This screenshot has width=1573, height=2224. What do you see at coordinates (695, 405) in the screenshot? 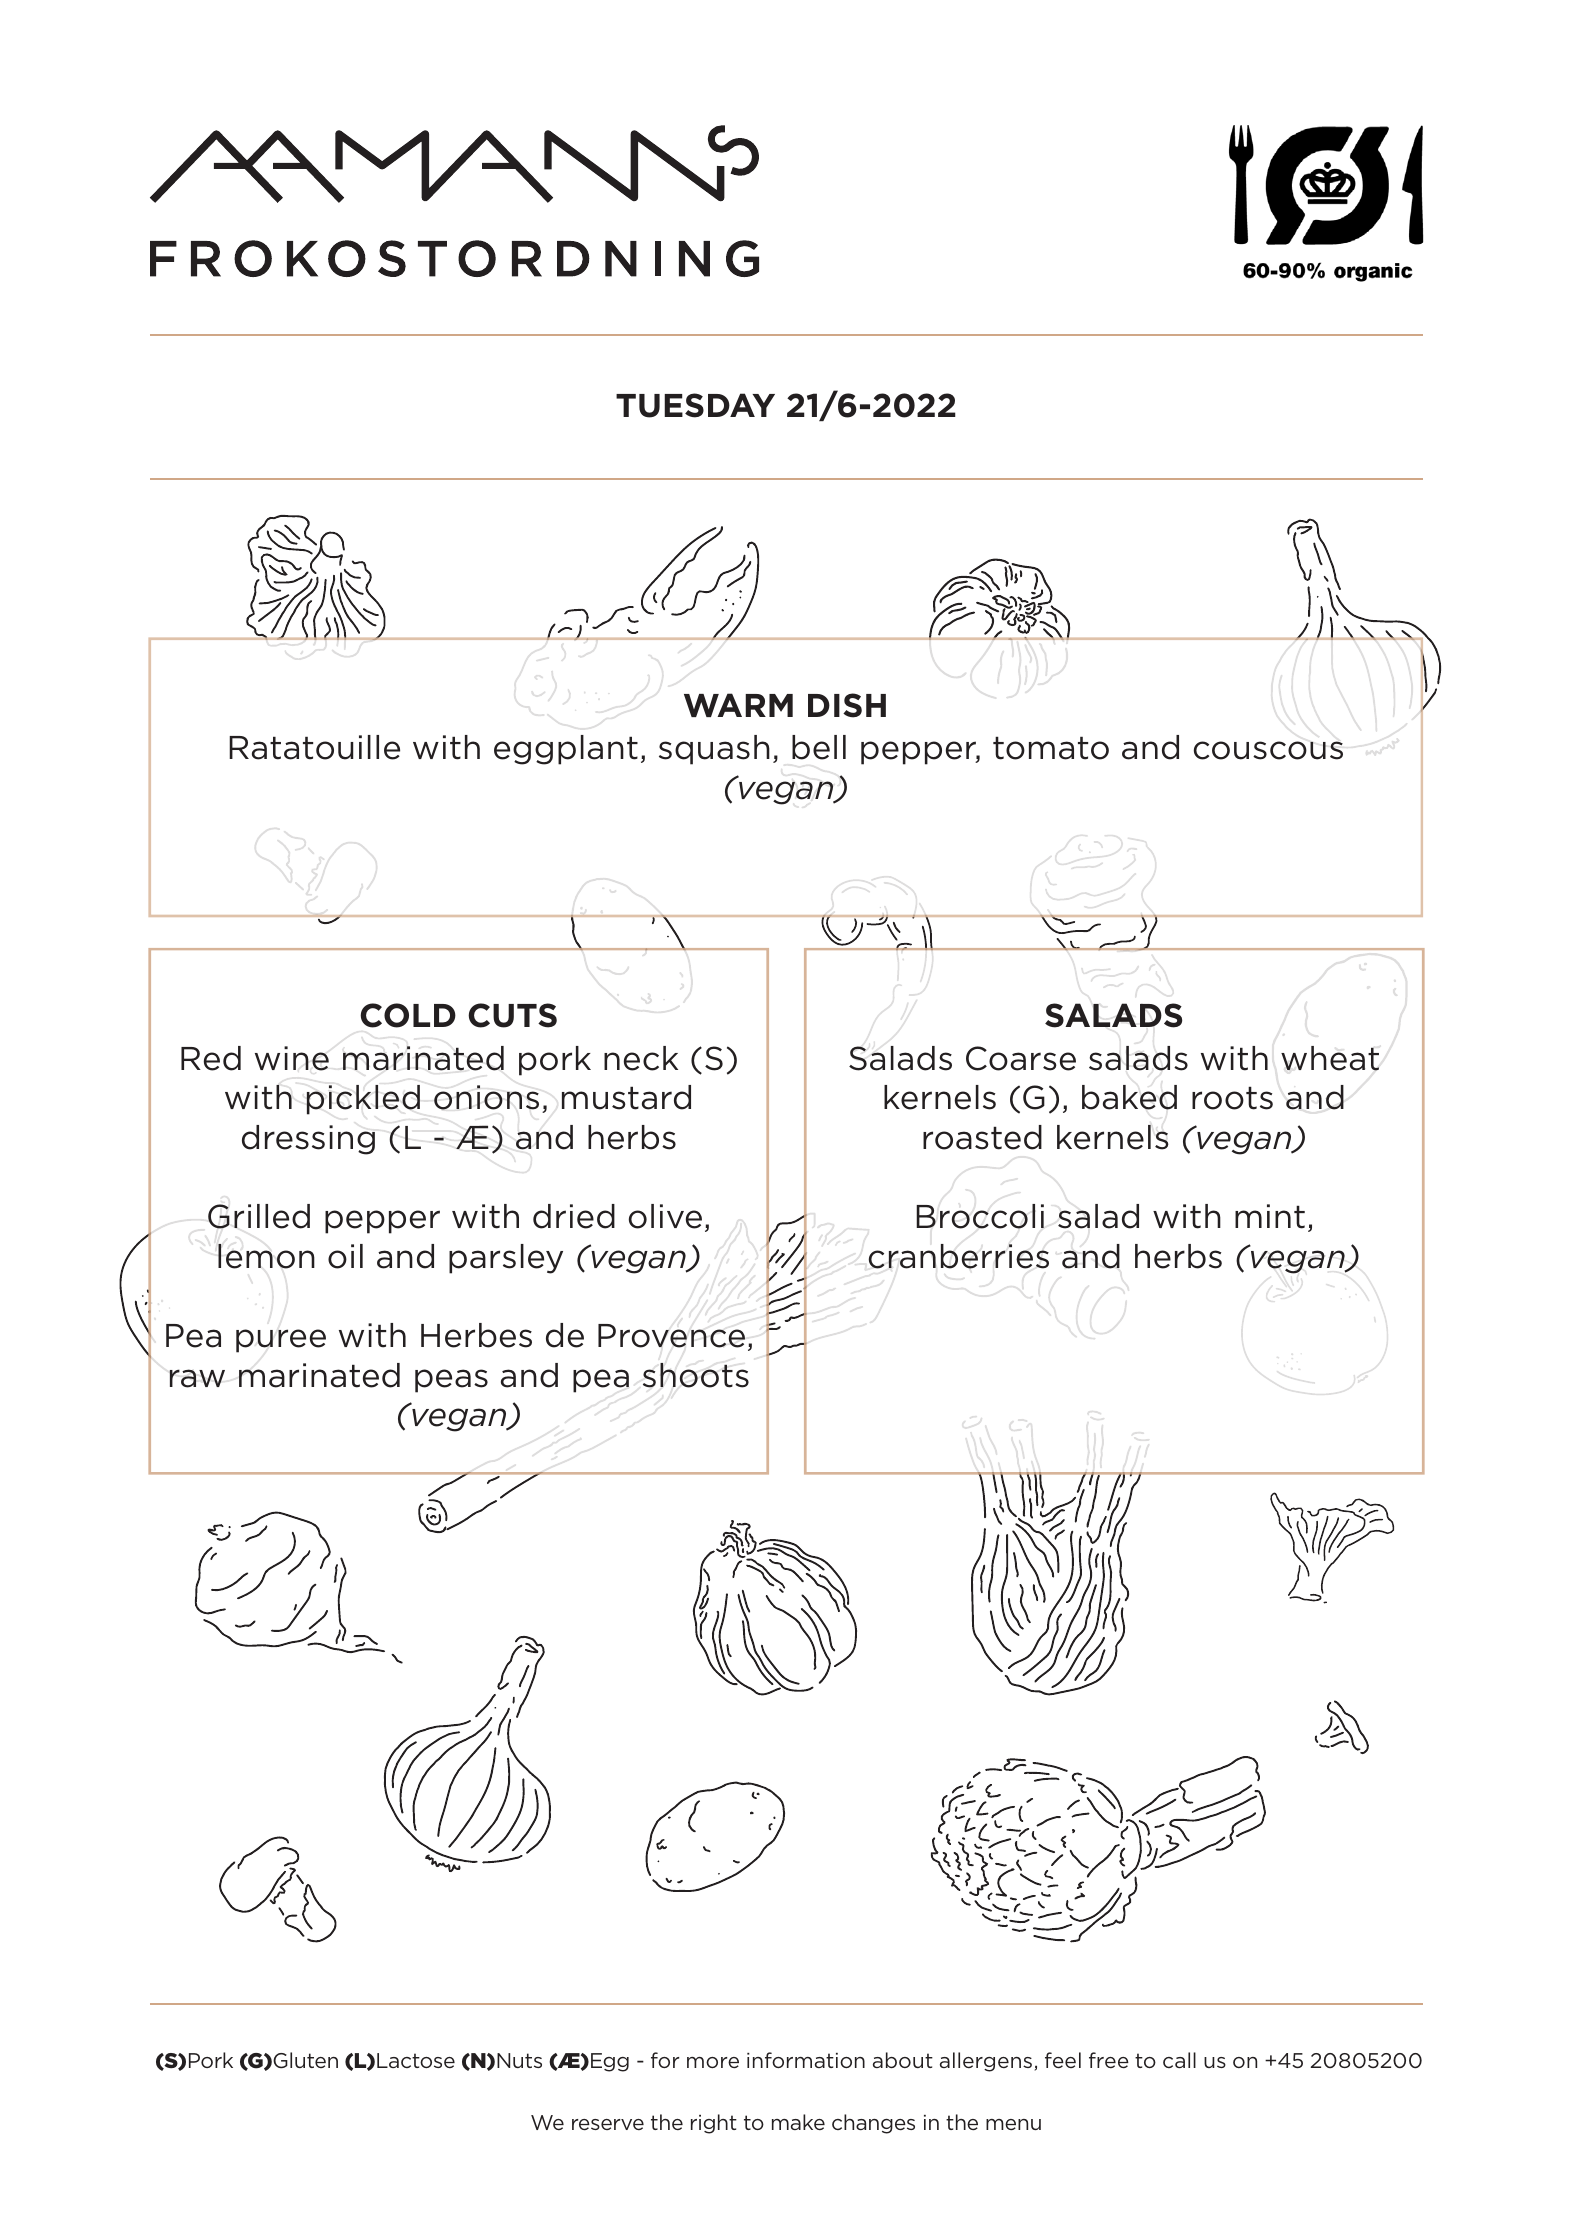
I see `TUESDAY` at bounding box center [695, 405].
